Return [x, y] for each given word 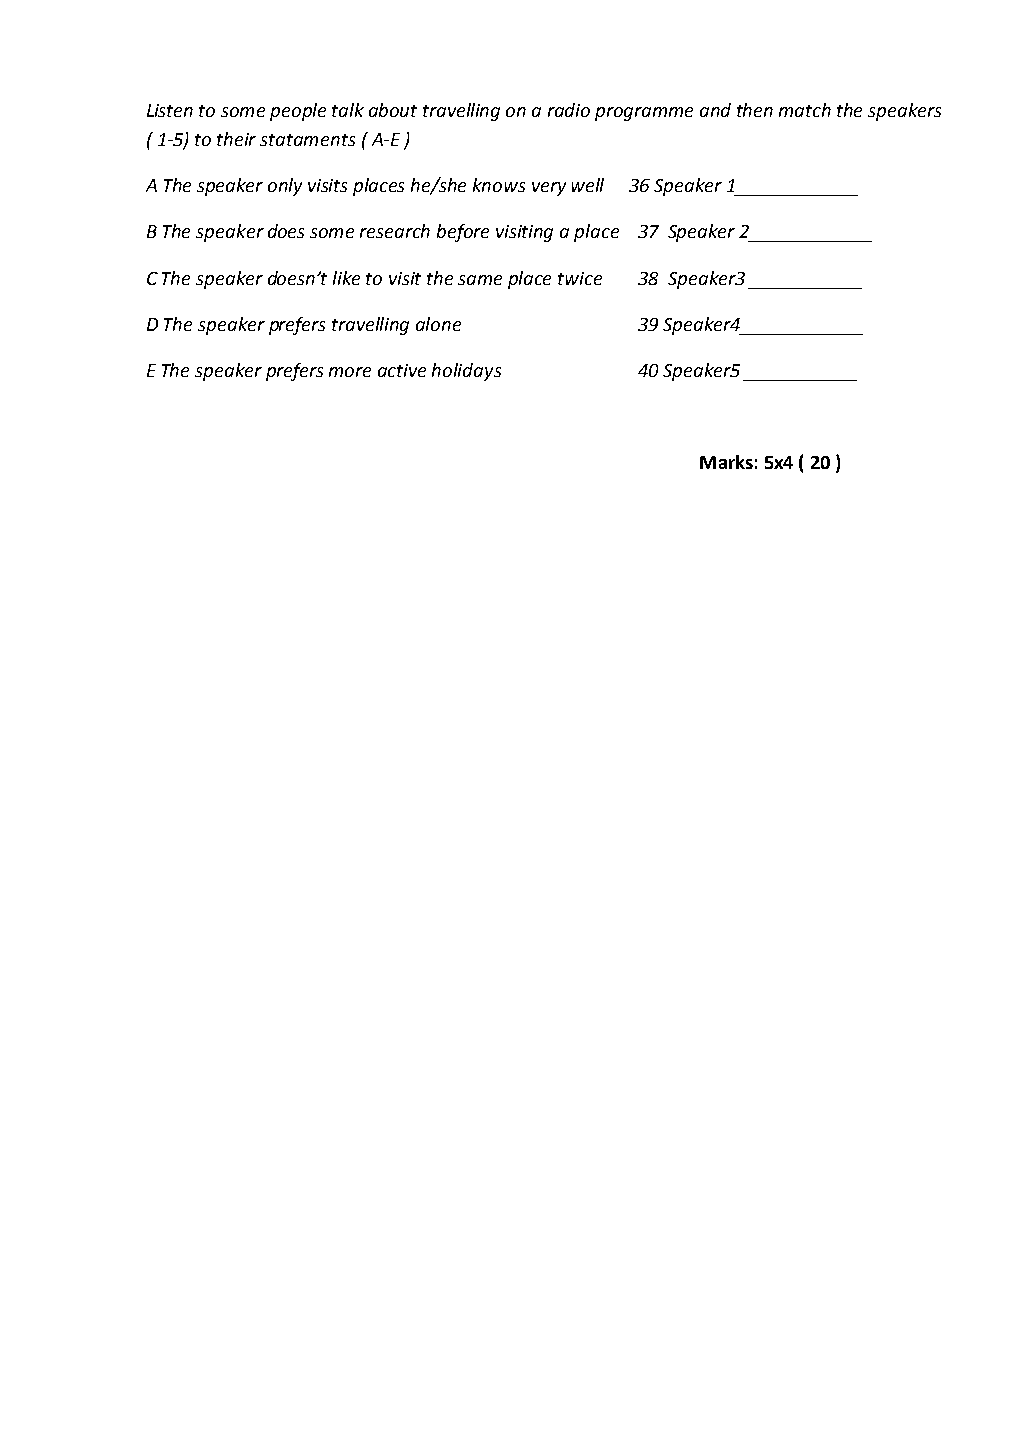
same [480, 280]
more [350, 372]
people [298, 112]
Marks [726, 462]
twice [580, 278]
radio [569, 110]
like [346, 278]
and [715, 110]
